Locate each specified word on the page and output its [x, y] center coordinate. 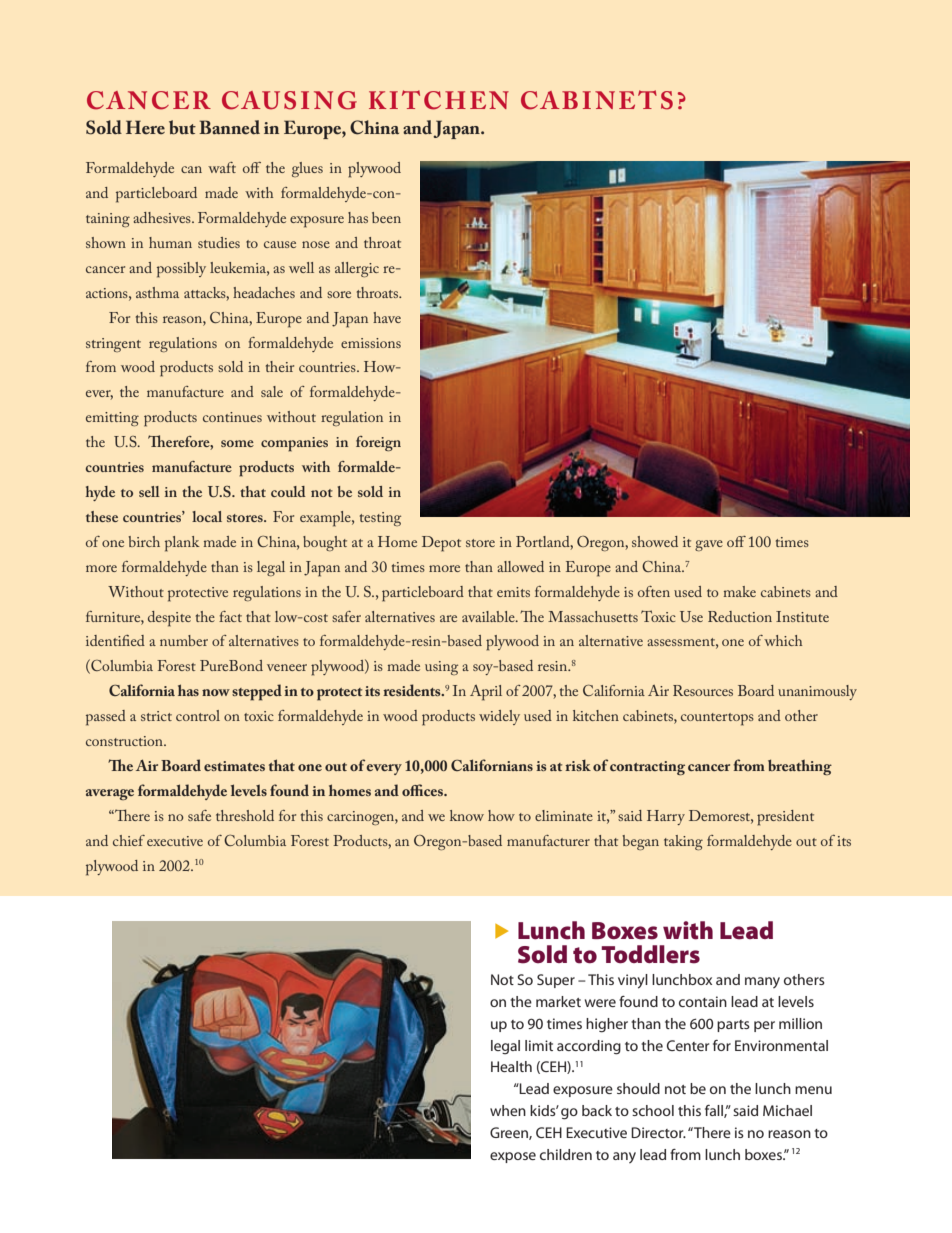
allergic [357, 269]
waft [222, 167]
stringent [113, 345]
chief [129, 840]
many [762, 982]
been [386, 217]
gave [709, 545]
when [508, 1110]
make [740, 591]
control [198, 715]
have [387, 317]
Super [556, 981]
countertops [717, 719]
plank [182, 544]
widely [499, 717]
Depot [441, 544]
